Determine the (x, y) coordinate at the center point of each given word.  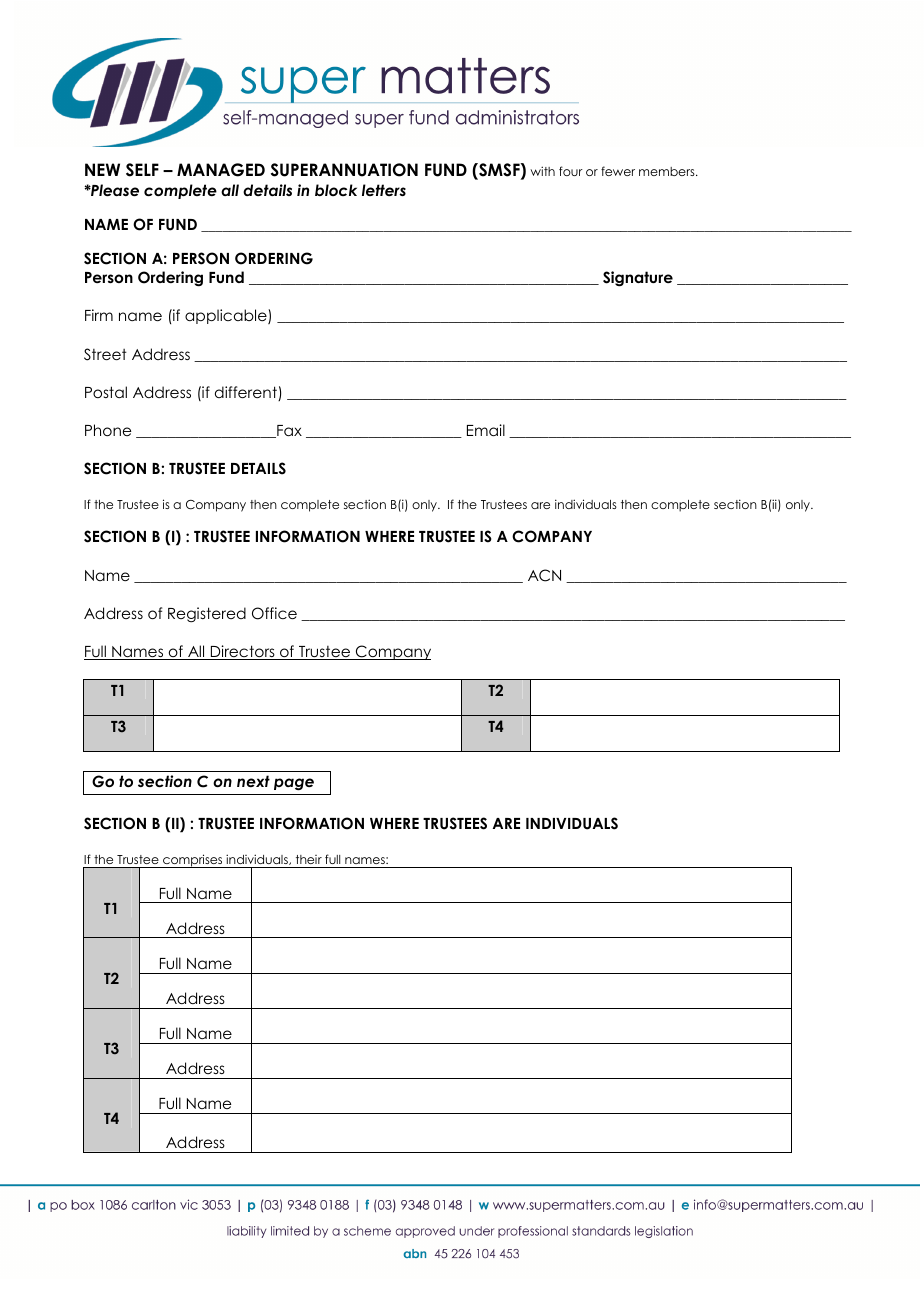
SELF (142, 170)
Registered (207, 615)
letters (384, 190)
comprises (193, 861)
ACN (544, 575)
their (309, 859)
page (294, 784)
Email (486, 430)
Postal (106, 392)
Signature (638, 279)
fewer (618, 171)
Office (274, 613)
